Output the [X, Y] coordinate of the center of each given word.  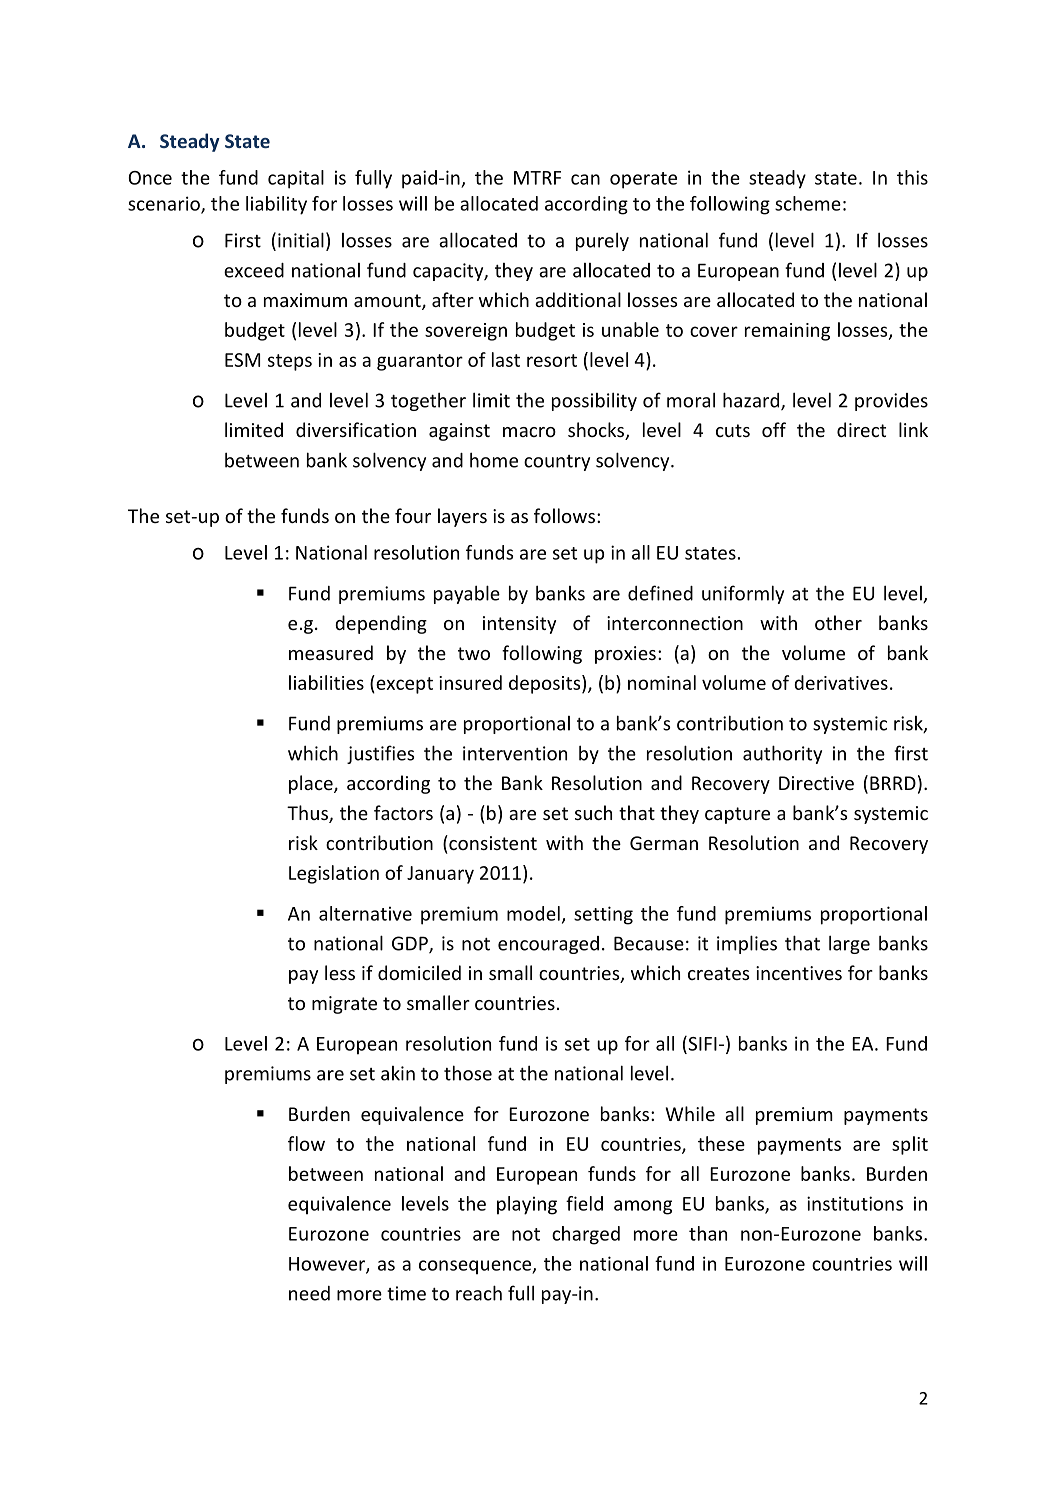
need [309, 1293]
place [312, 784]
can [585, 179]
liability [276, 205]
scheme [808, 203]
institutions [855, 1203]
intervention [515, 753]
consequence [476, 1267]
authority [782, 754]
